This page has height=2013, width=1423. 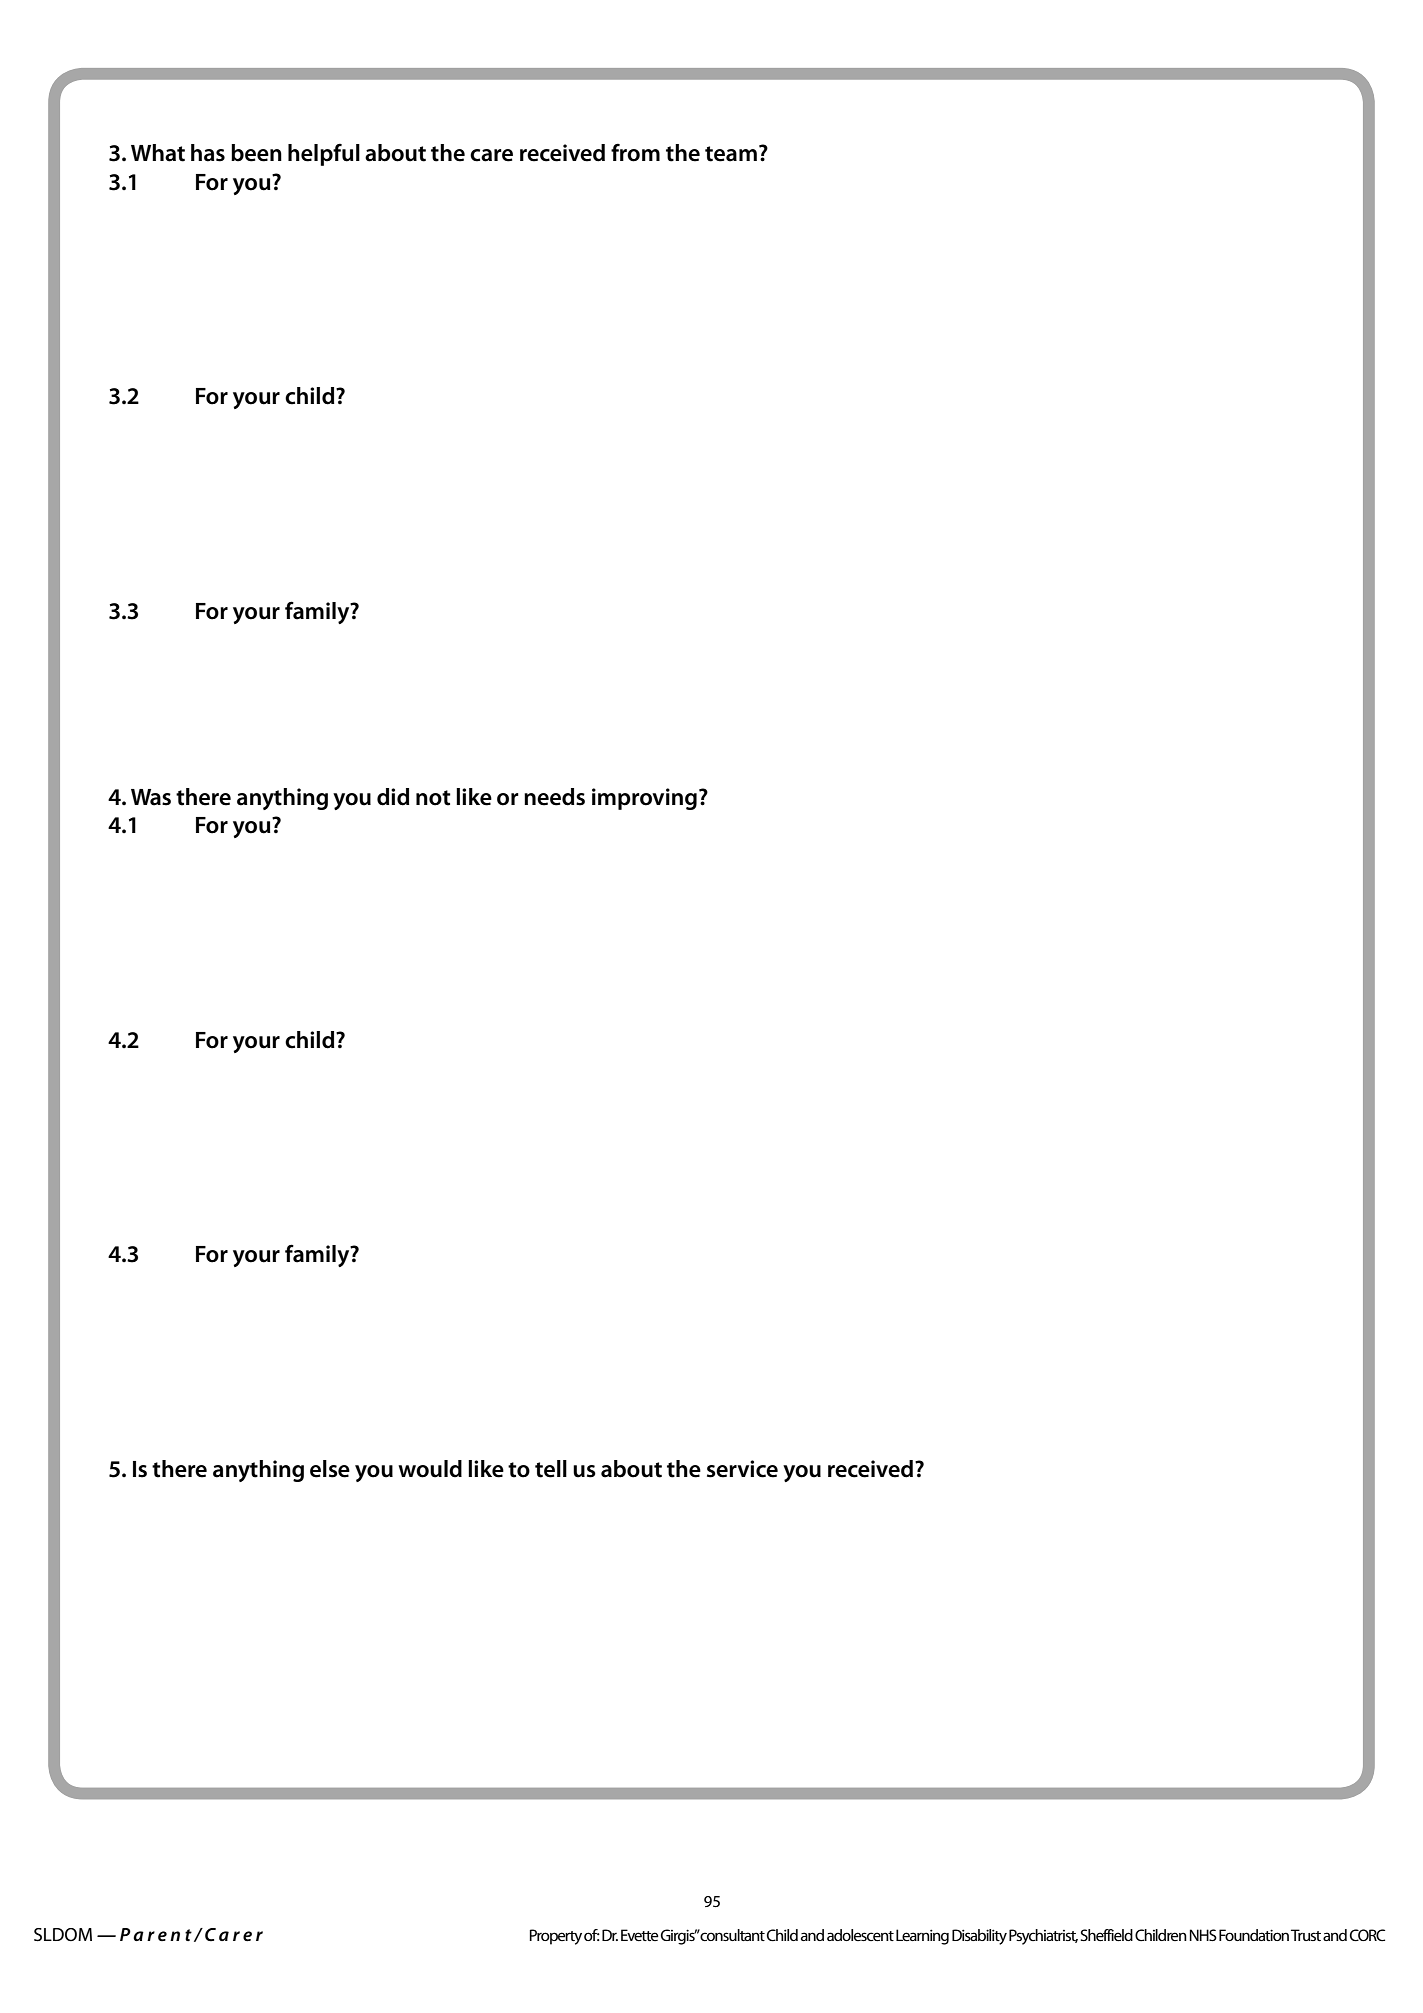 I want to click on improving, so click(x=644, y=799).
